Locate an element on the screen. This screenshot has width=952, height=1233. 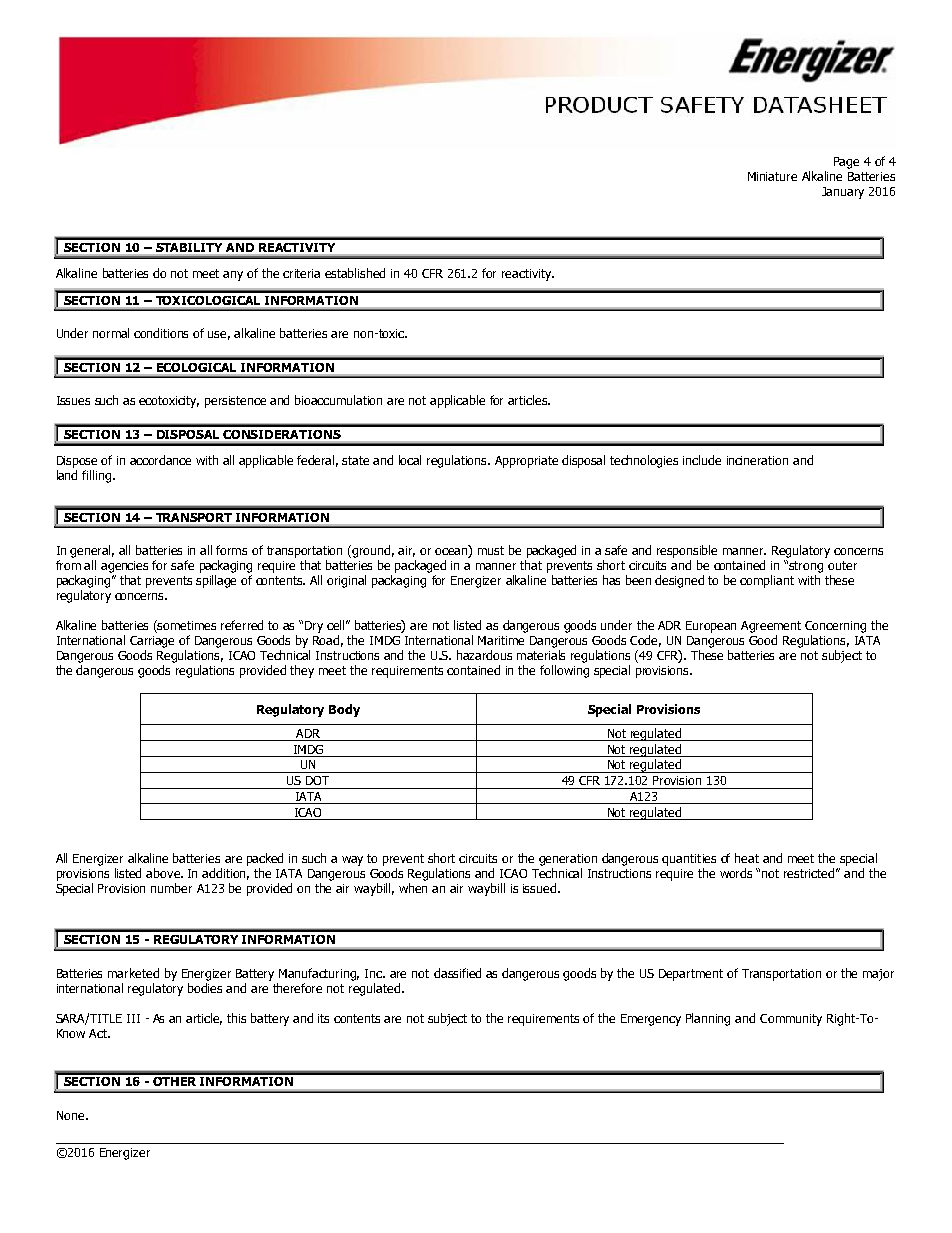
established is located at coordinates (355, 273).
